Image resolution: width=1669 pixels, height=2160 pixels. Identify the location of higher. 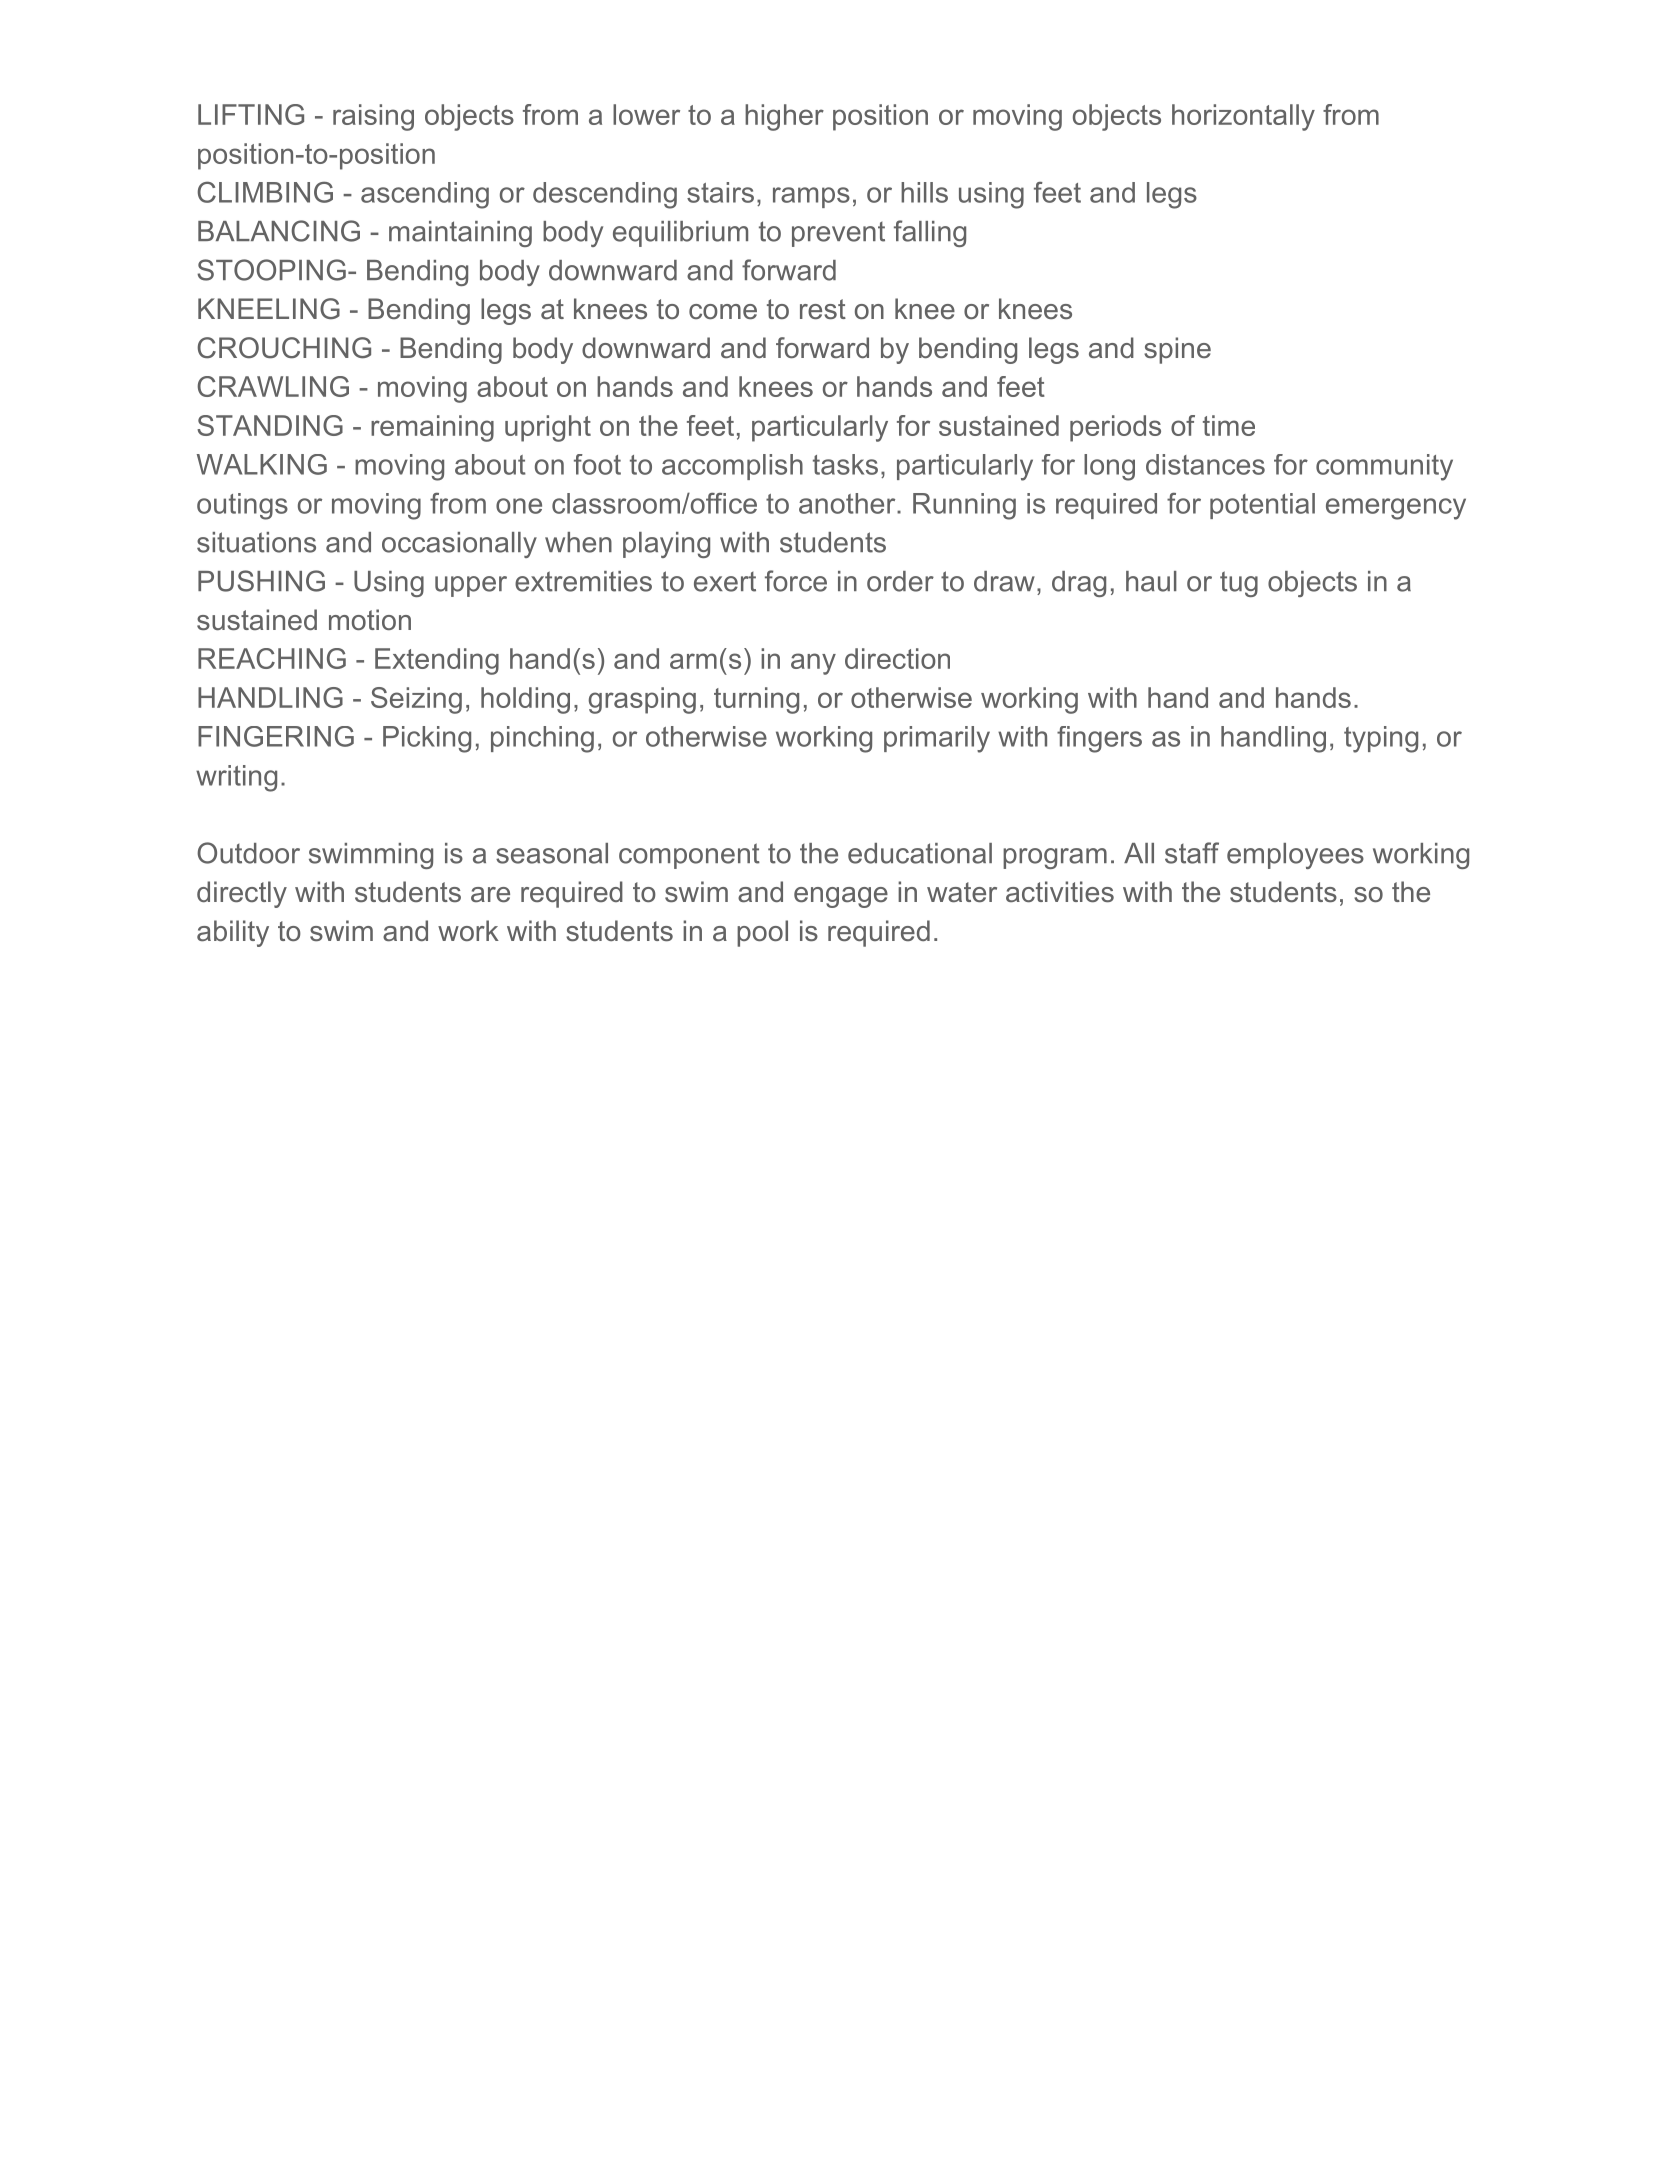
(784, 117).
